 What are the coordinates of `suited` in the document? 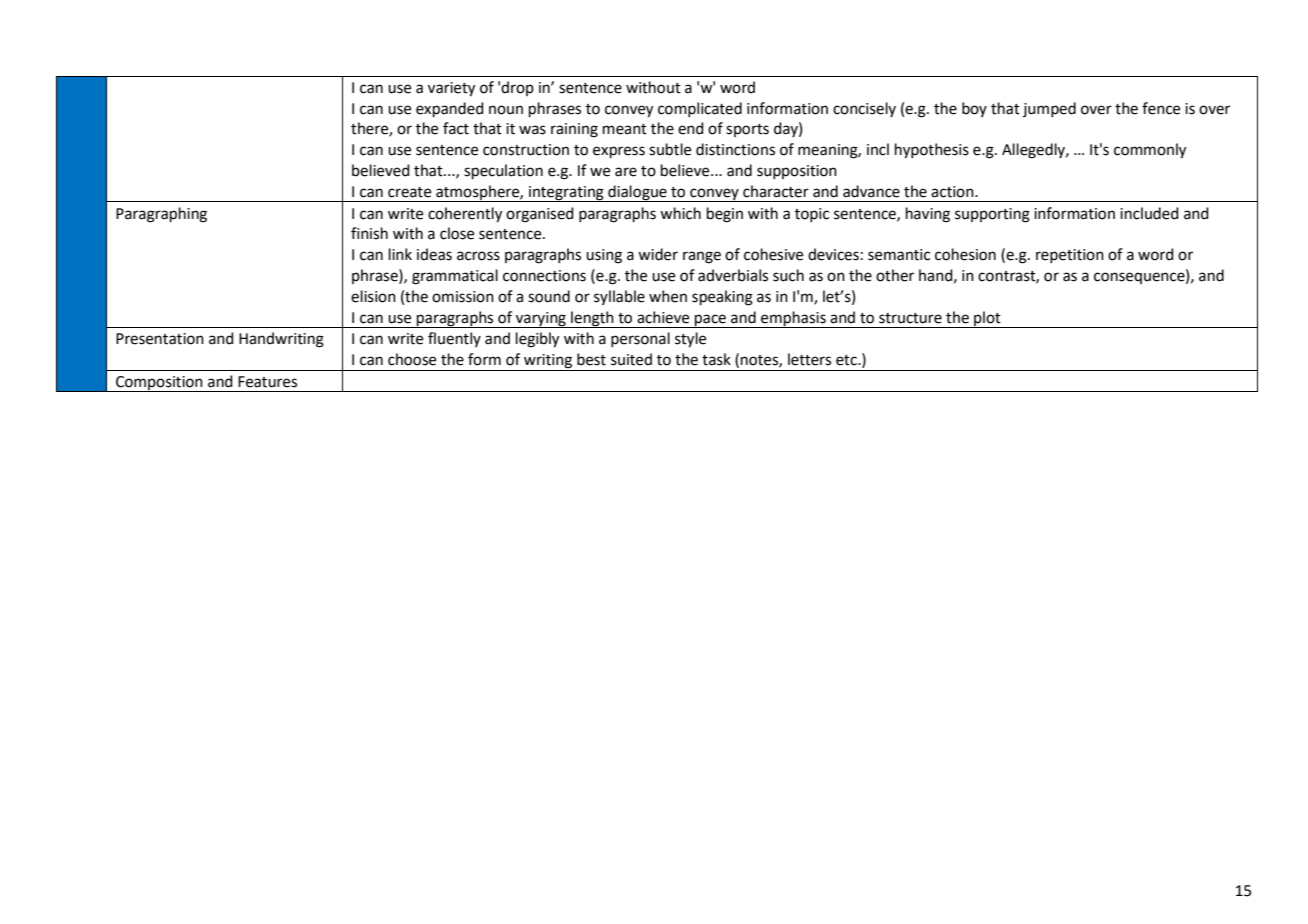 It's located at (631, 359).
